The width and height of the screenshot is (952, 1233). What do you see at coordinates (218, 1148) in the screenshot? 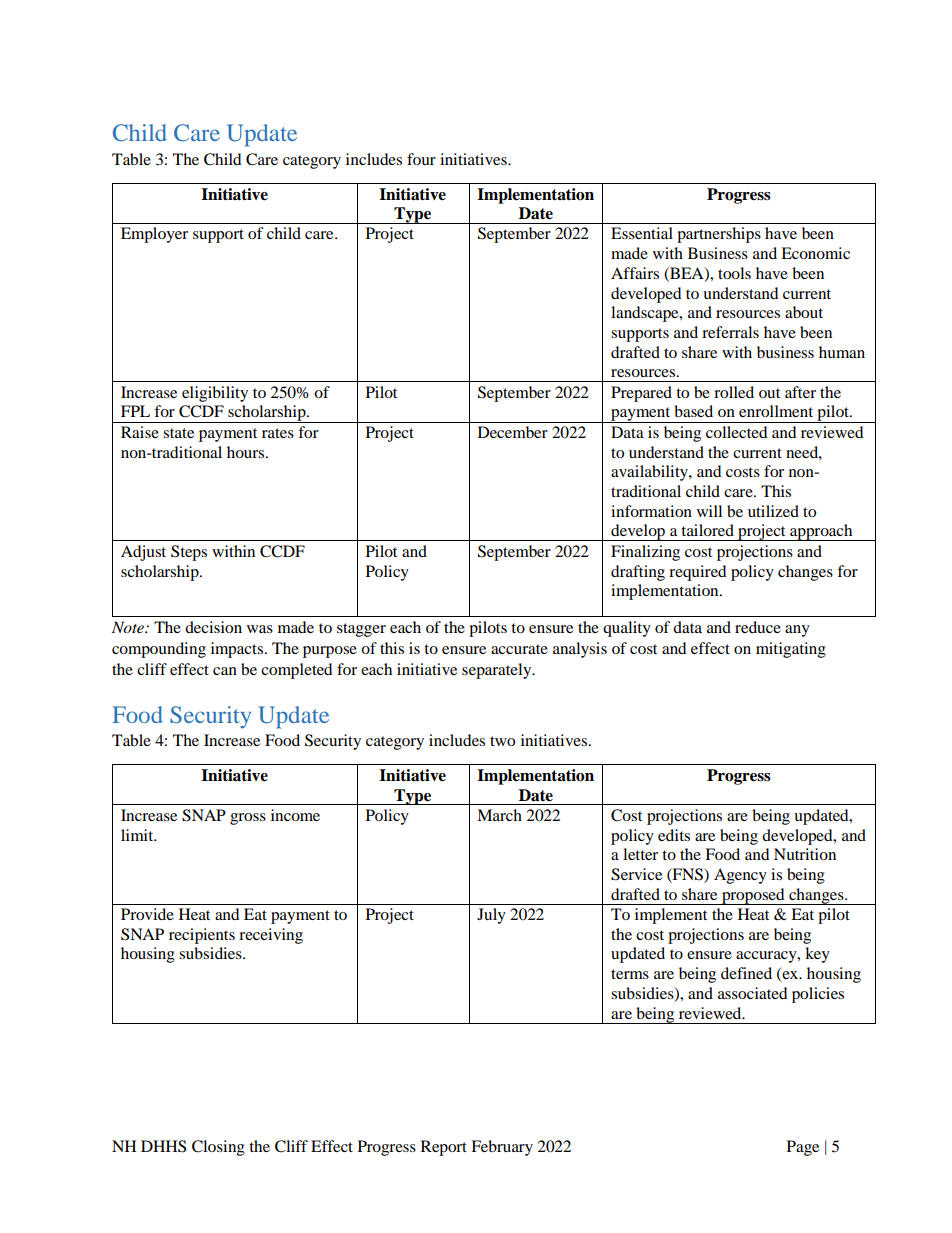
I see `Closing` at bounding box center [218, 1148].
